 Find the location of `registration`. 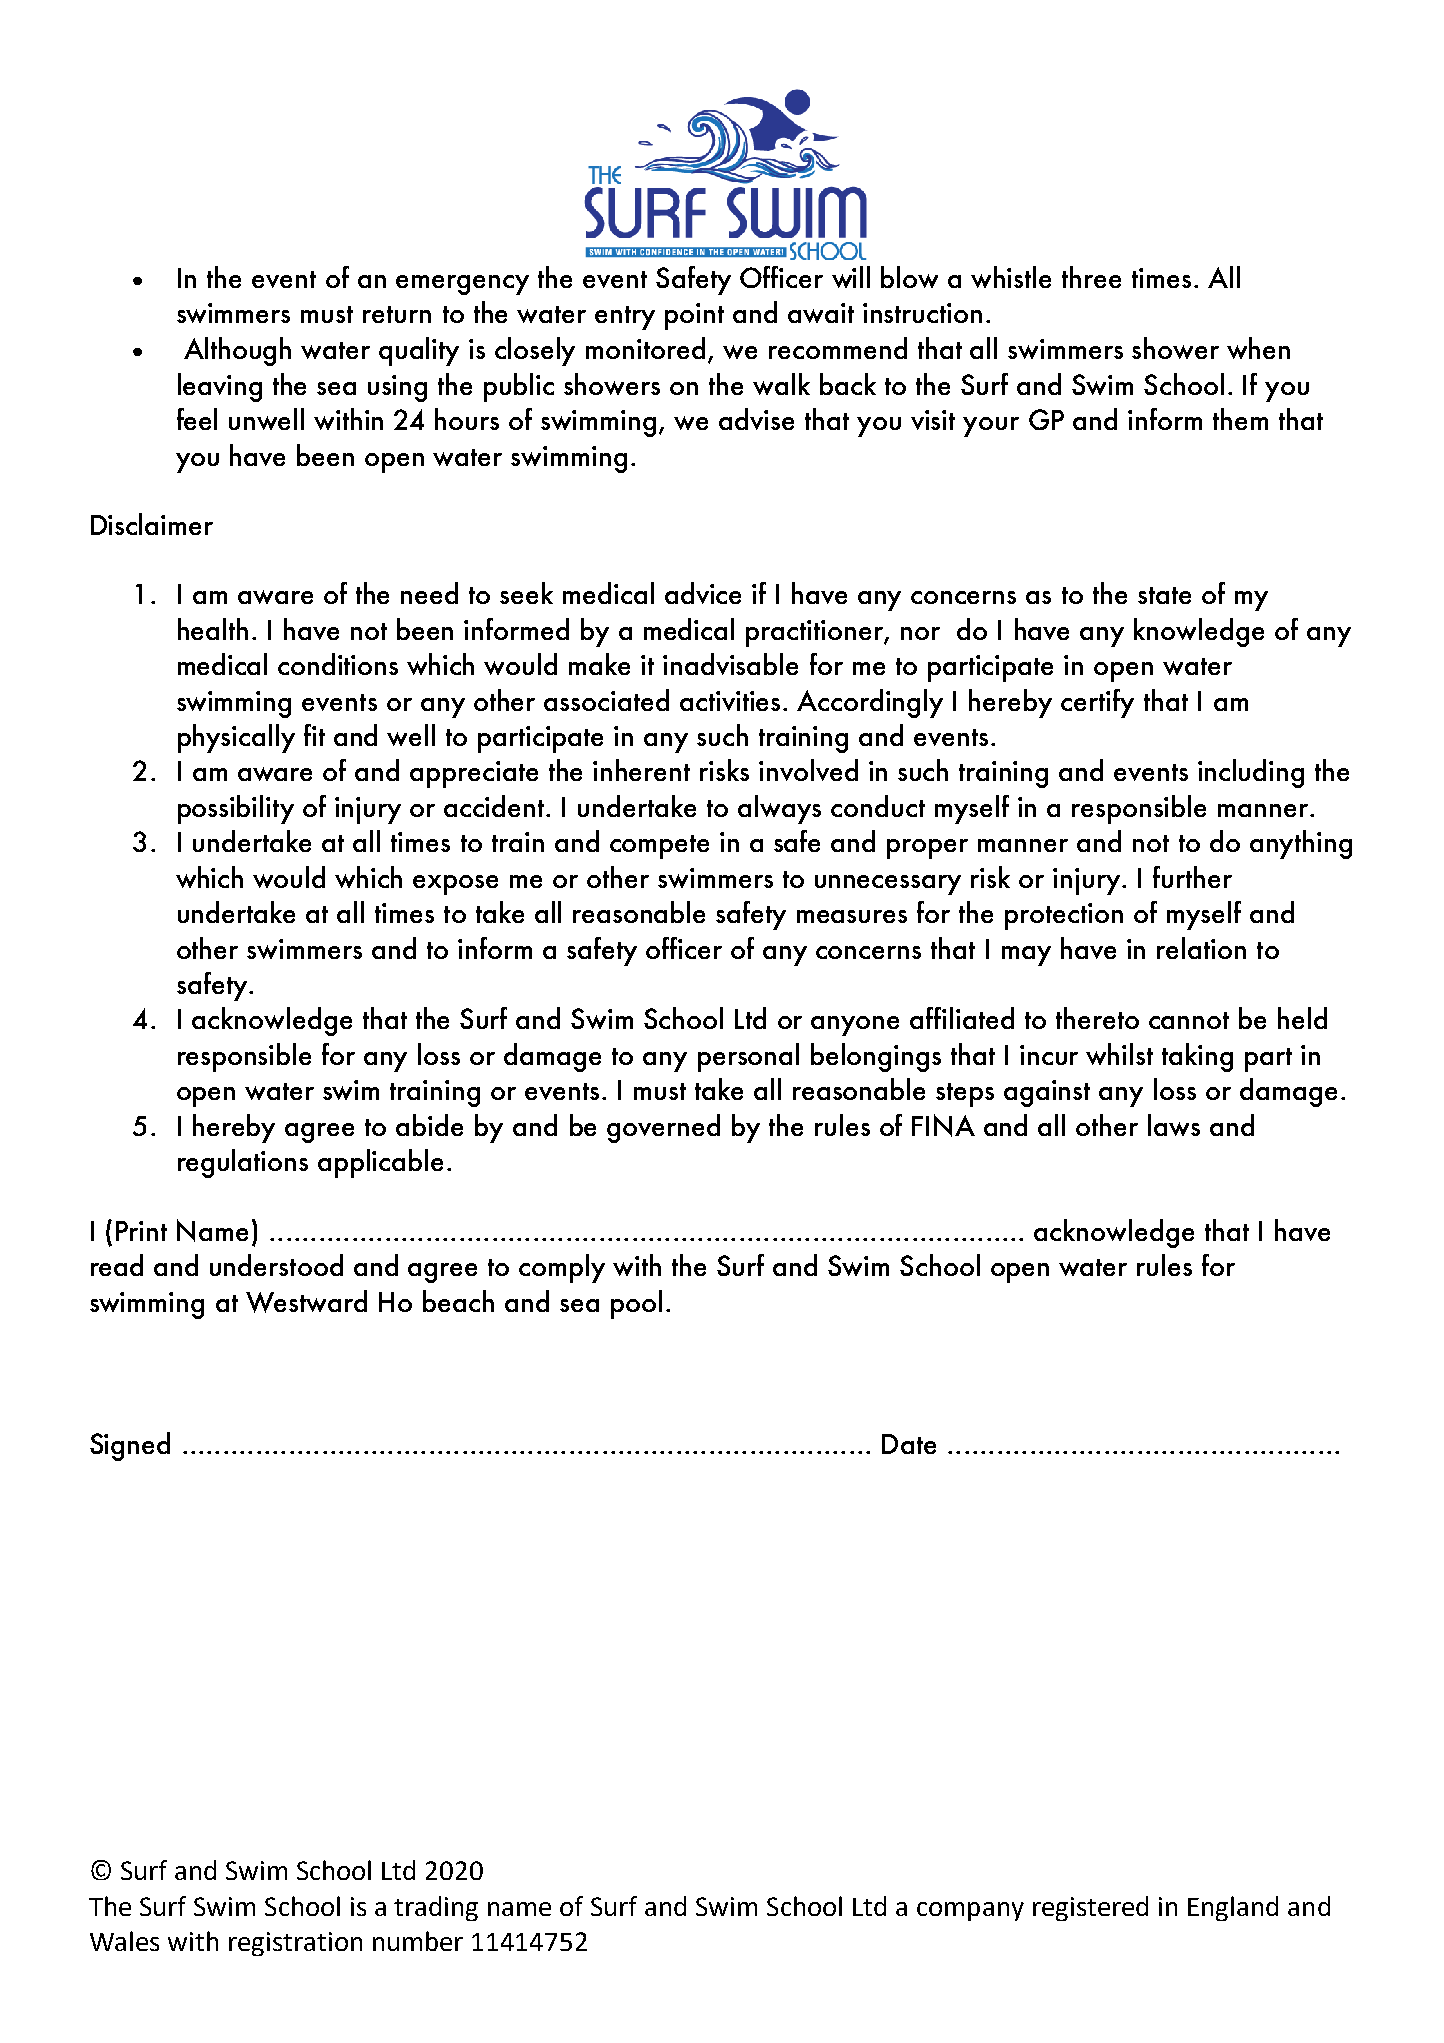

registration is located at coordinates (295, 1944).
